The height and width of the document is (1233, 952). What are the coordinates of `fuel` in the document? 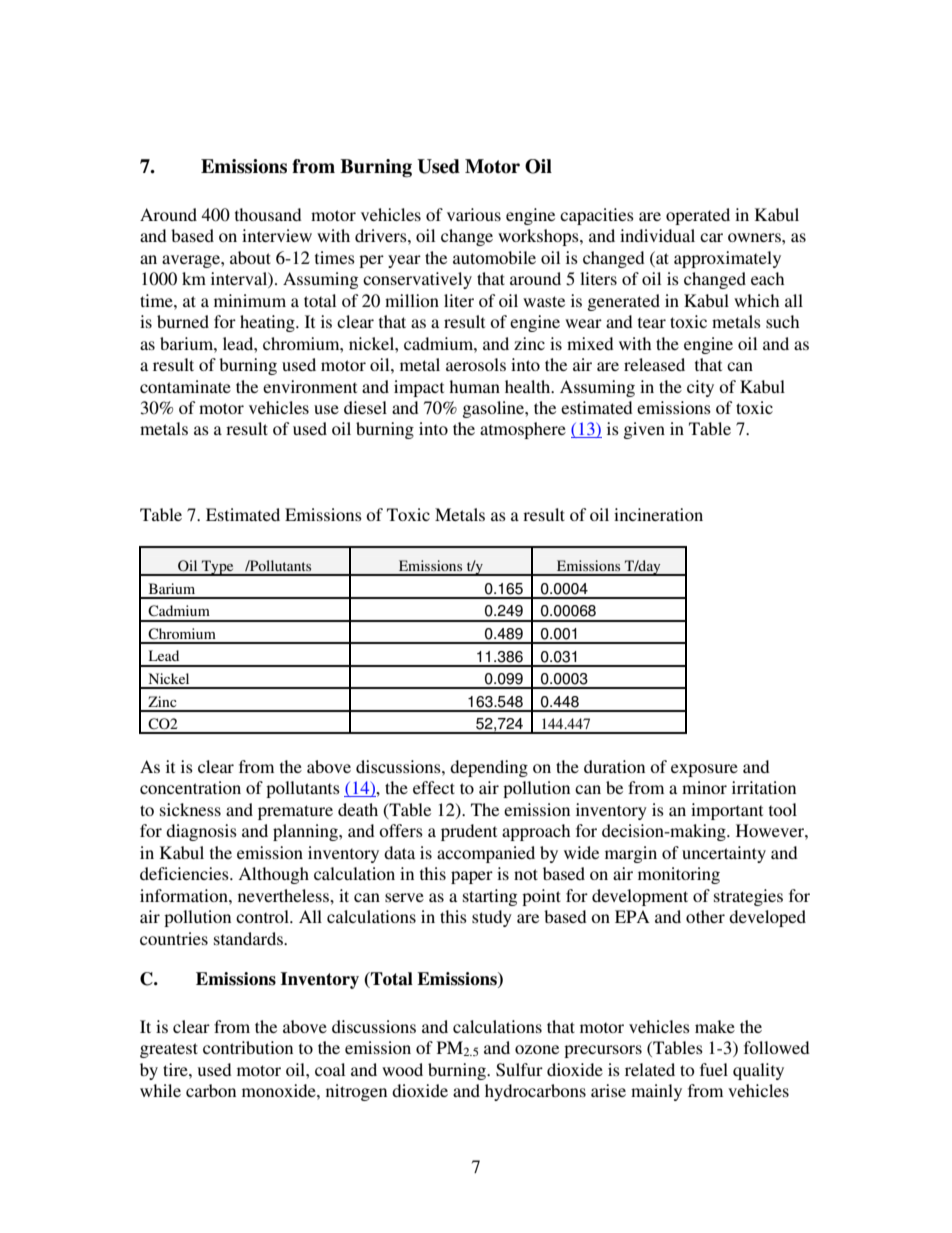 It's located at (714, 1069).
